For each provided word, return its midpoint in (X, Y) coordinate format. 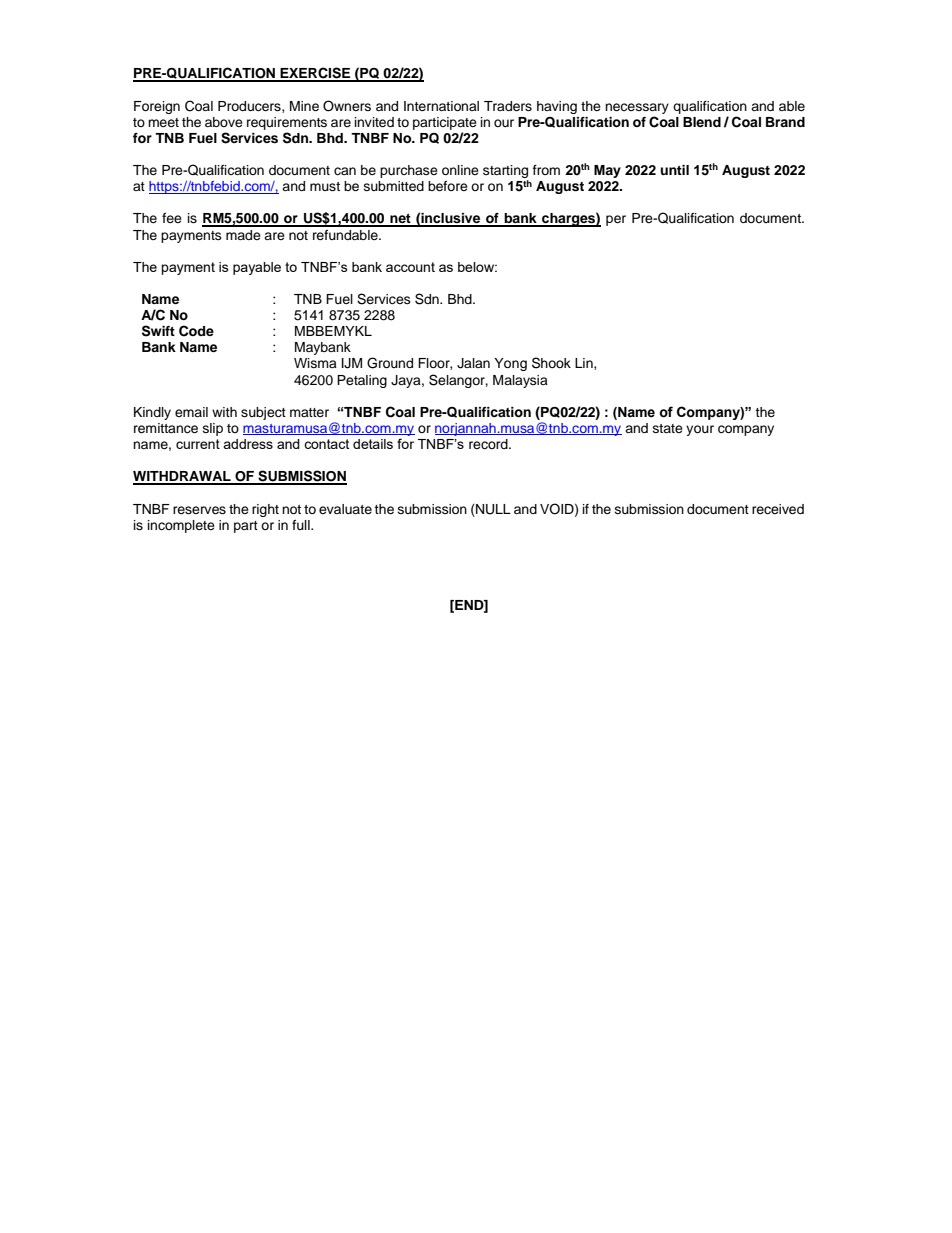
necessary (637, 108)
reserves (199, 510)
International (441, 106)
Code (196, 331)
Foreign (157, 107)
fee (172, 218)
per (616, 220)
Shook (551, 363)
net (400, 220)
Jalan (473, 363)
